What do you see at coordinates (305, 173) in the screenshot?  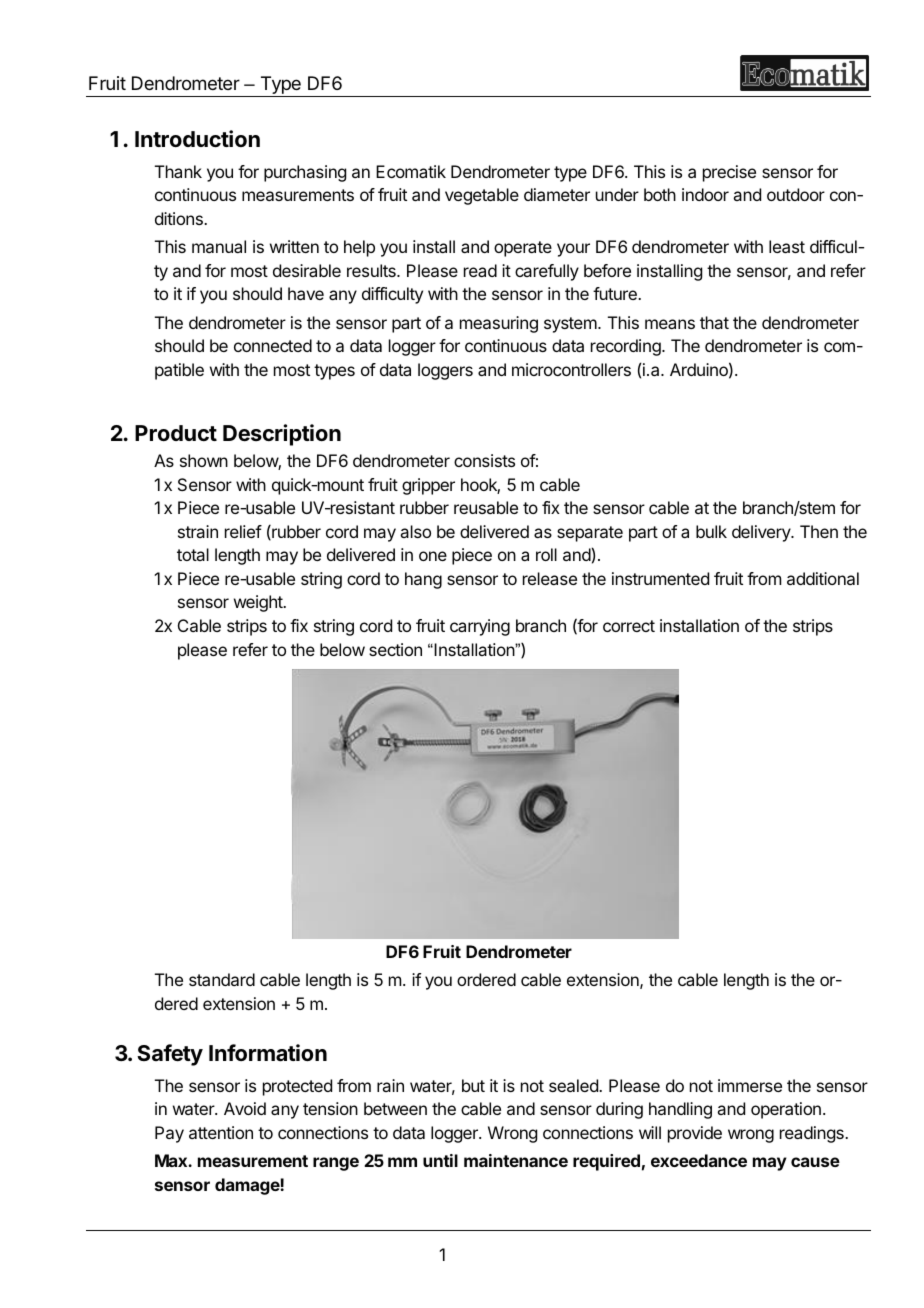 I see `purchasing` at bounding box center [305, 173].
